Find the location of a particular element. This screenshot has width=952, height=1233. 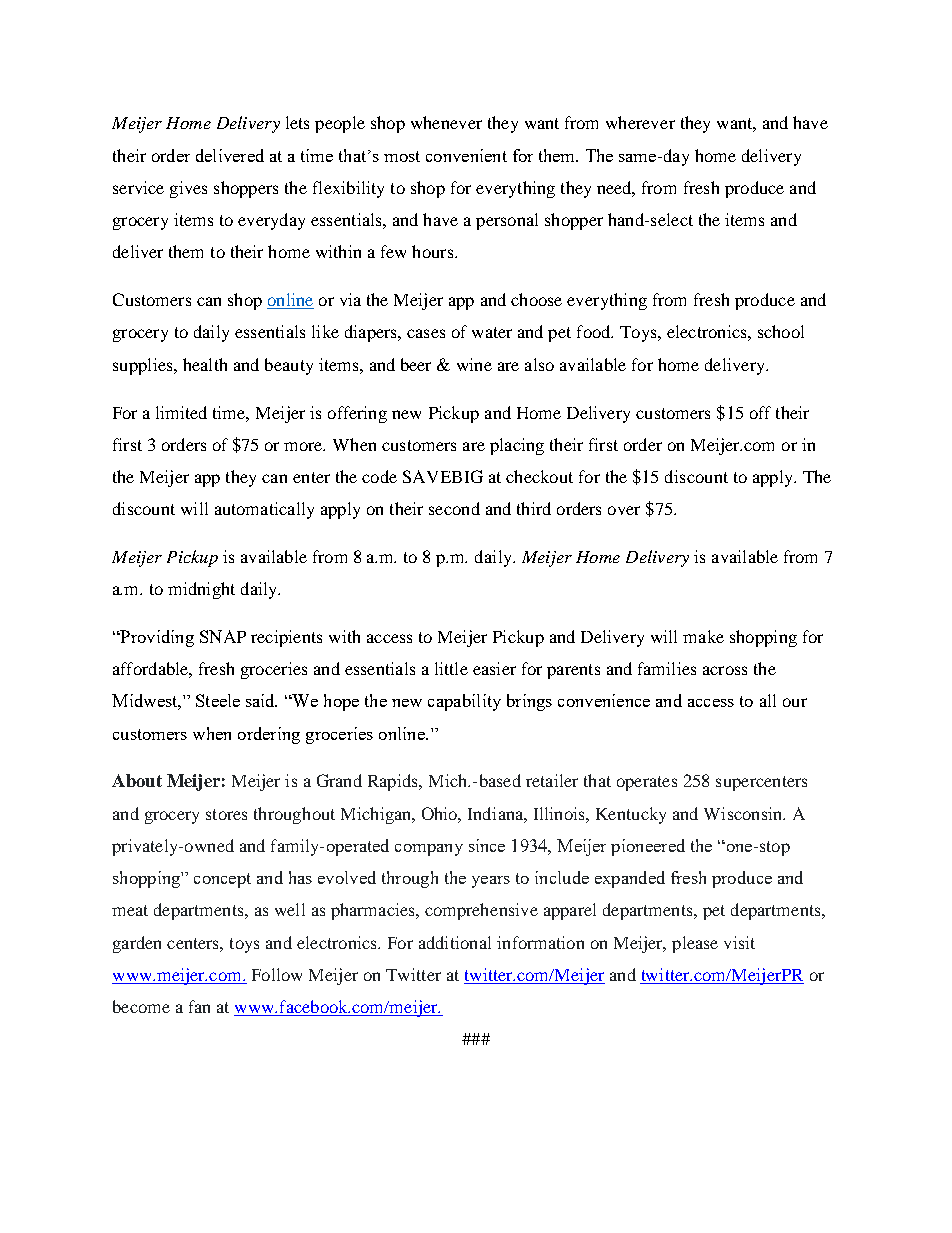

capability is located at coordinates (464, 702).
